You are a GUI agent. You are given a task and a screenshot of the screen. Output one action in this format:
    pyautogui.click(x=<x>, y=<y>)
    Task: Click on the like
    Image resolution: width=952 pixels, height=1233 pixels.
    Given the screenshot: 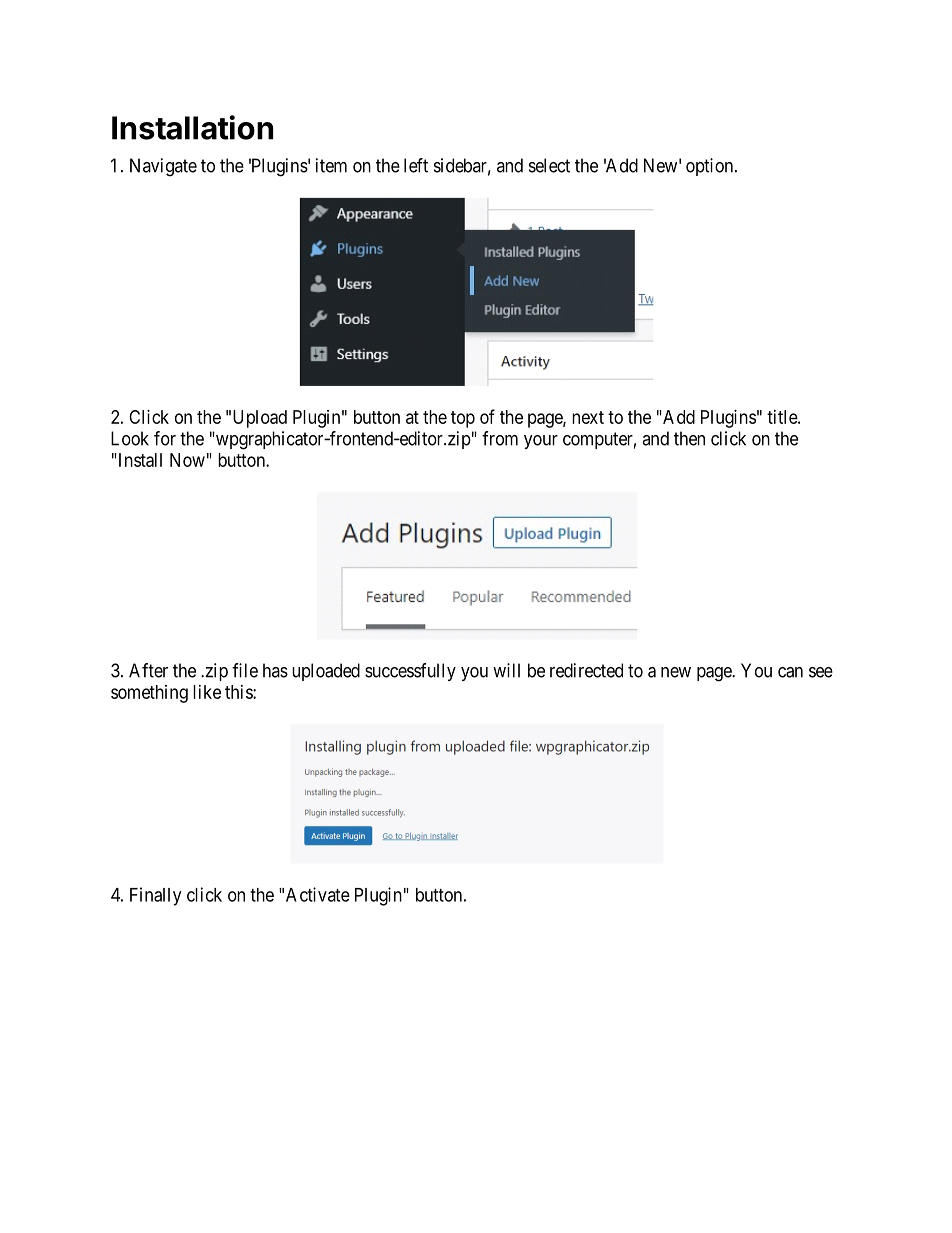 What is the action you would take?
    pyautogui.click(x=207, y=692)
